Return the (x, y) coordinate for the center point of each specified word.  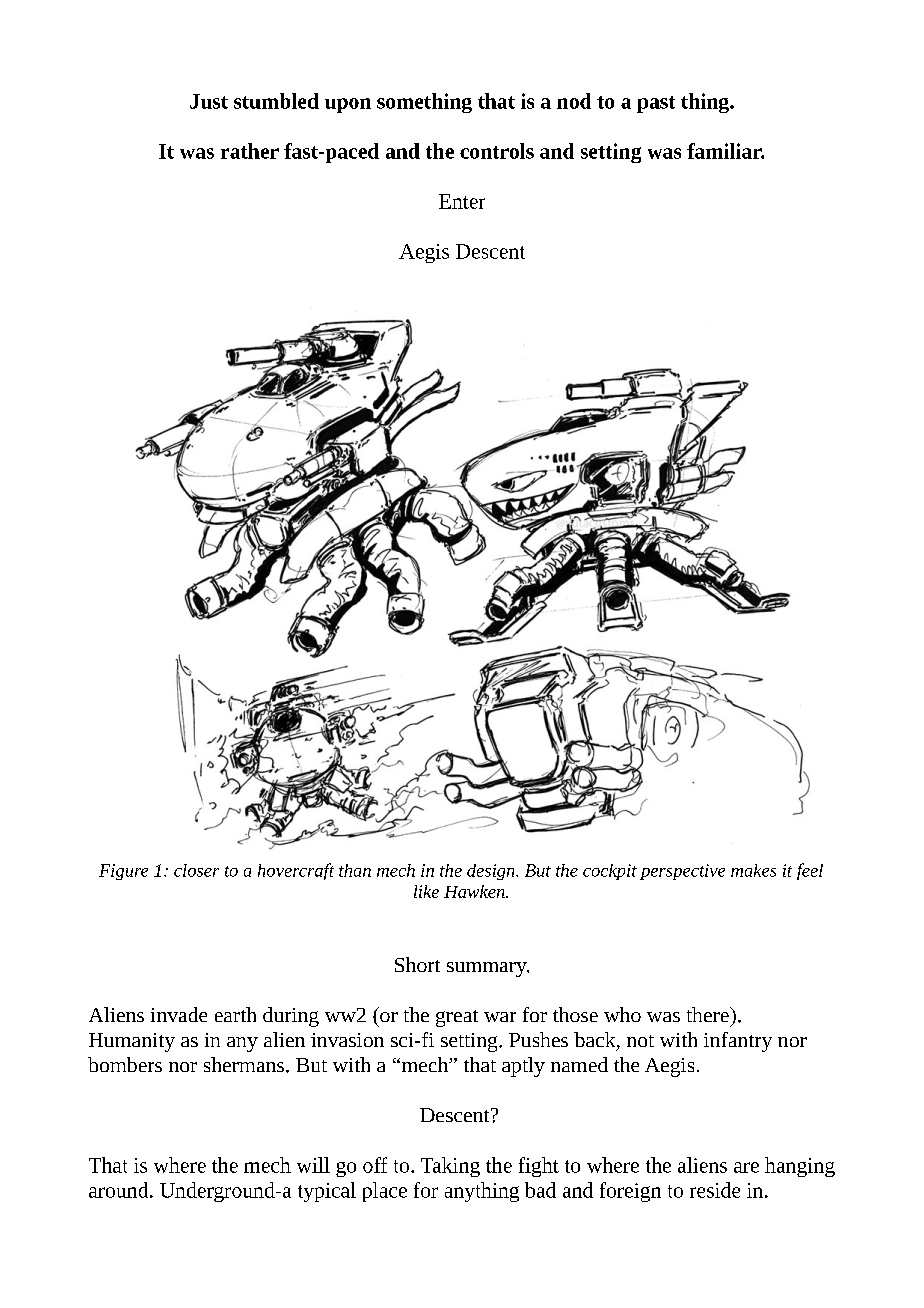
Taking (450, 1167)
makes (753, 870)
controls (497, 151)
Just (209, 101)
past (656, 104)
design (492, 872)
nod (574, 101)
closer (196, 870)
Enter (462, 201)
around (120, 1190)
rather (250, 151)
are (746, 1167)
